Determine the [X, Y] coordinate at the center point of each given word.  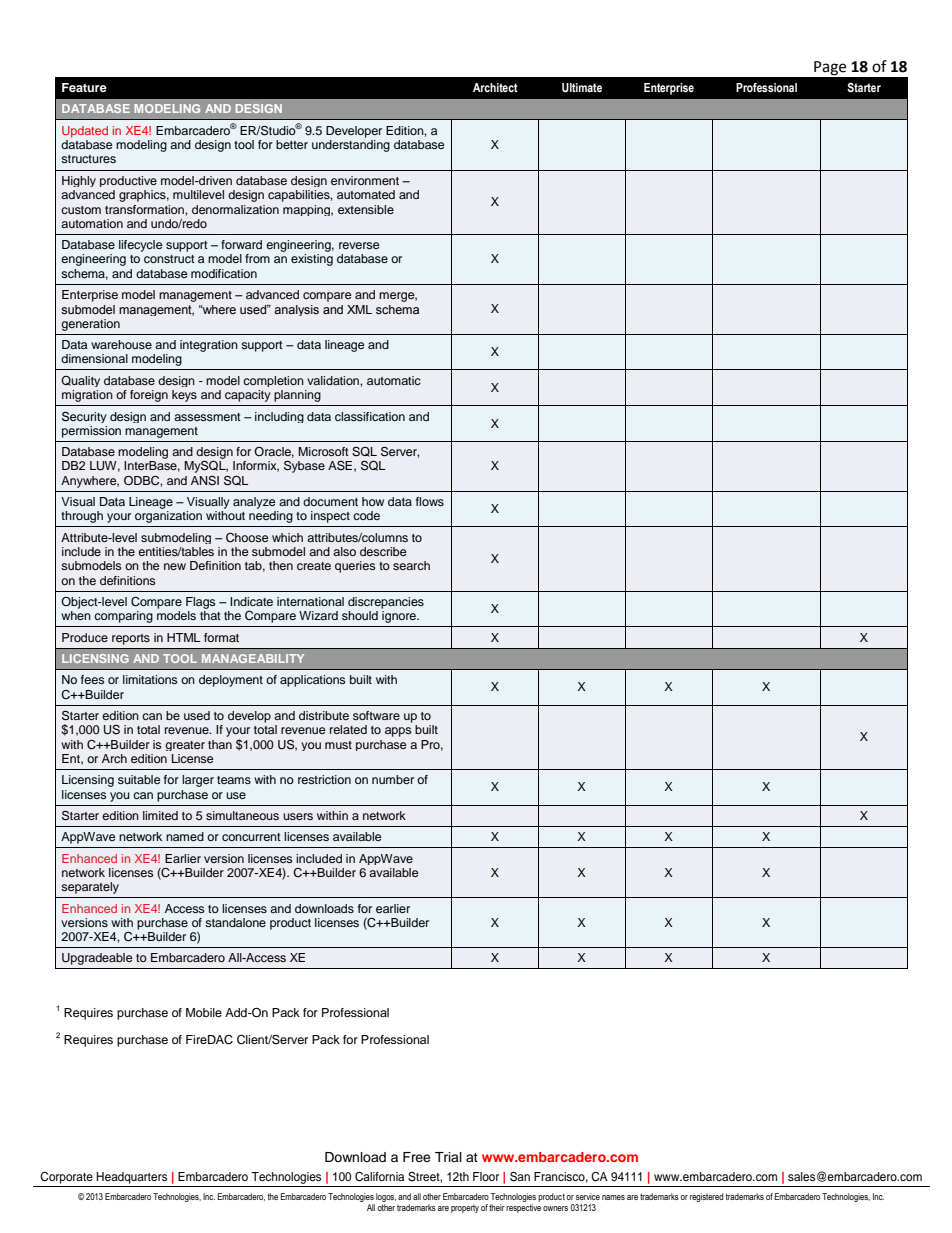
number [393, 779]
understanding [351, 146]
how [373, 501]
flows [430, 501]
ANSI [205, 481]
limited [160, 815]
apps [398, 732]
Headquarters [131, 1178]
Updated [85, 132]
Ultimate [582, 88]
